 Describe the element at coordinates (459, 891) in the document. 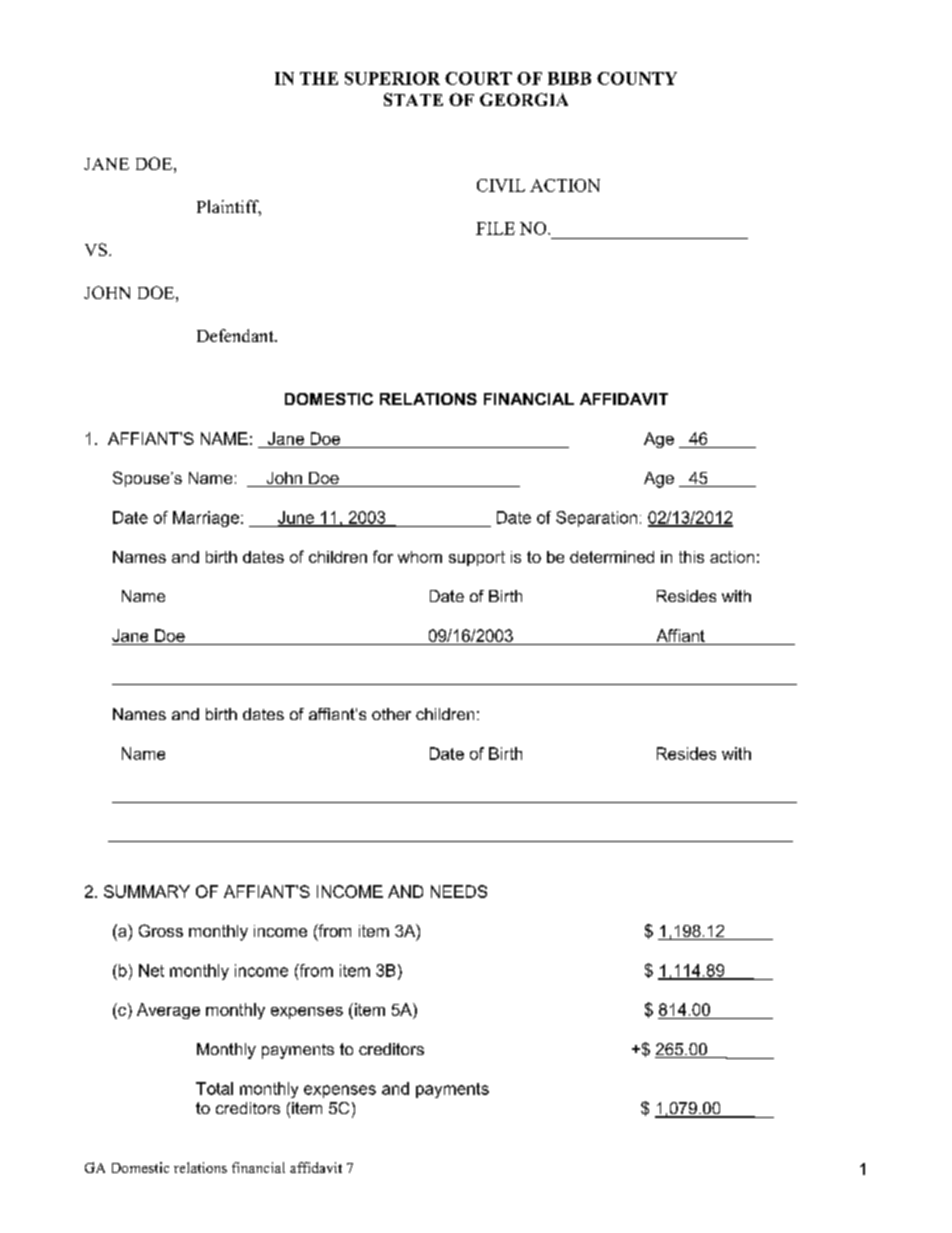

I see `NEEDS` at that location.
